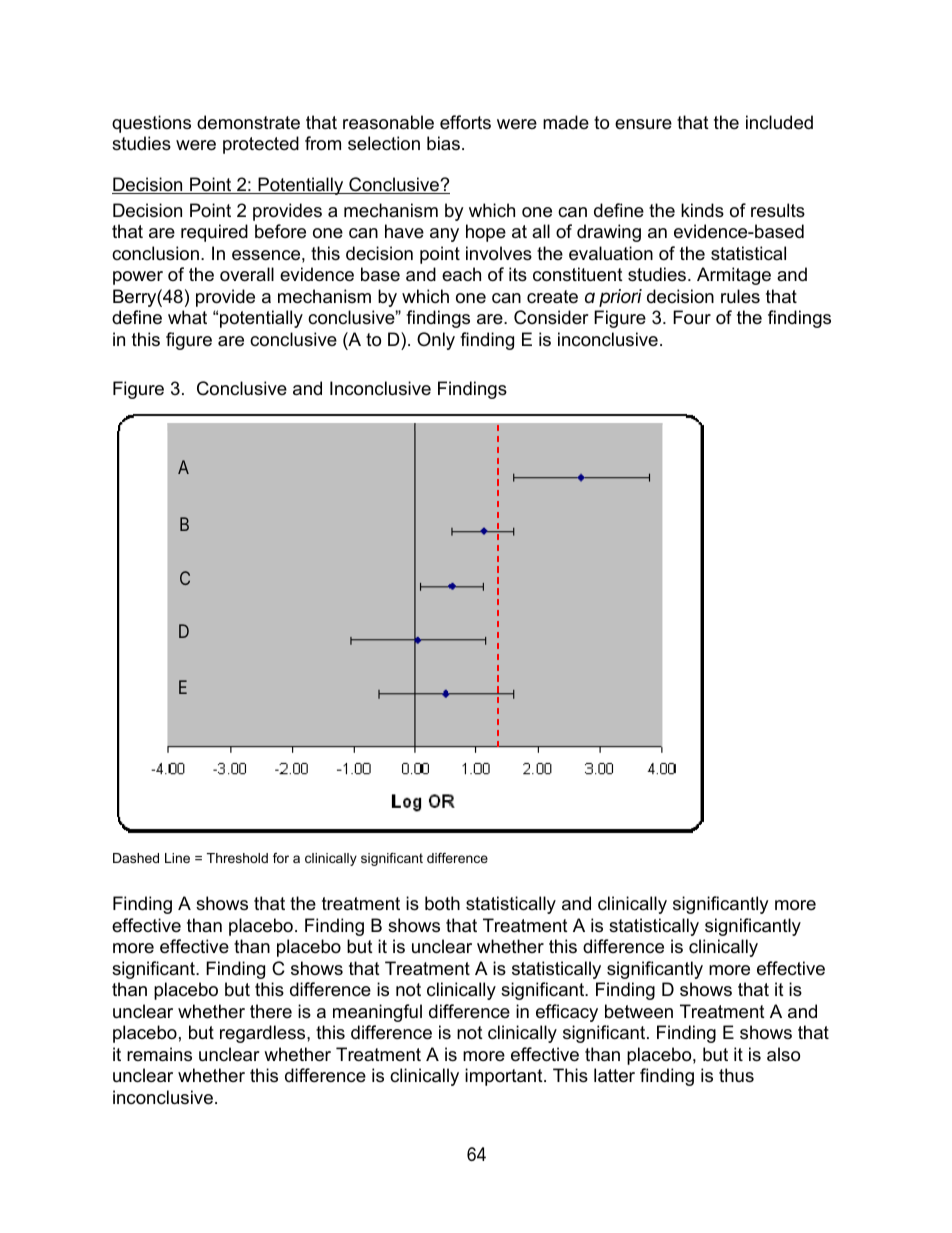  I want to click on both, so click(442, 903).
